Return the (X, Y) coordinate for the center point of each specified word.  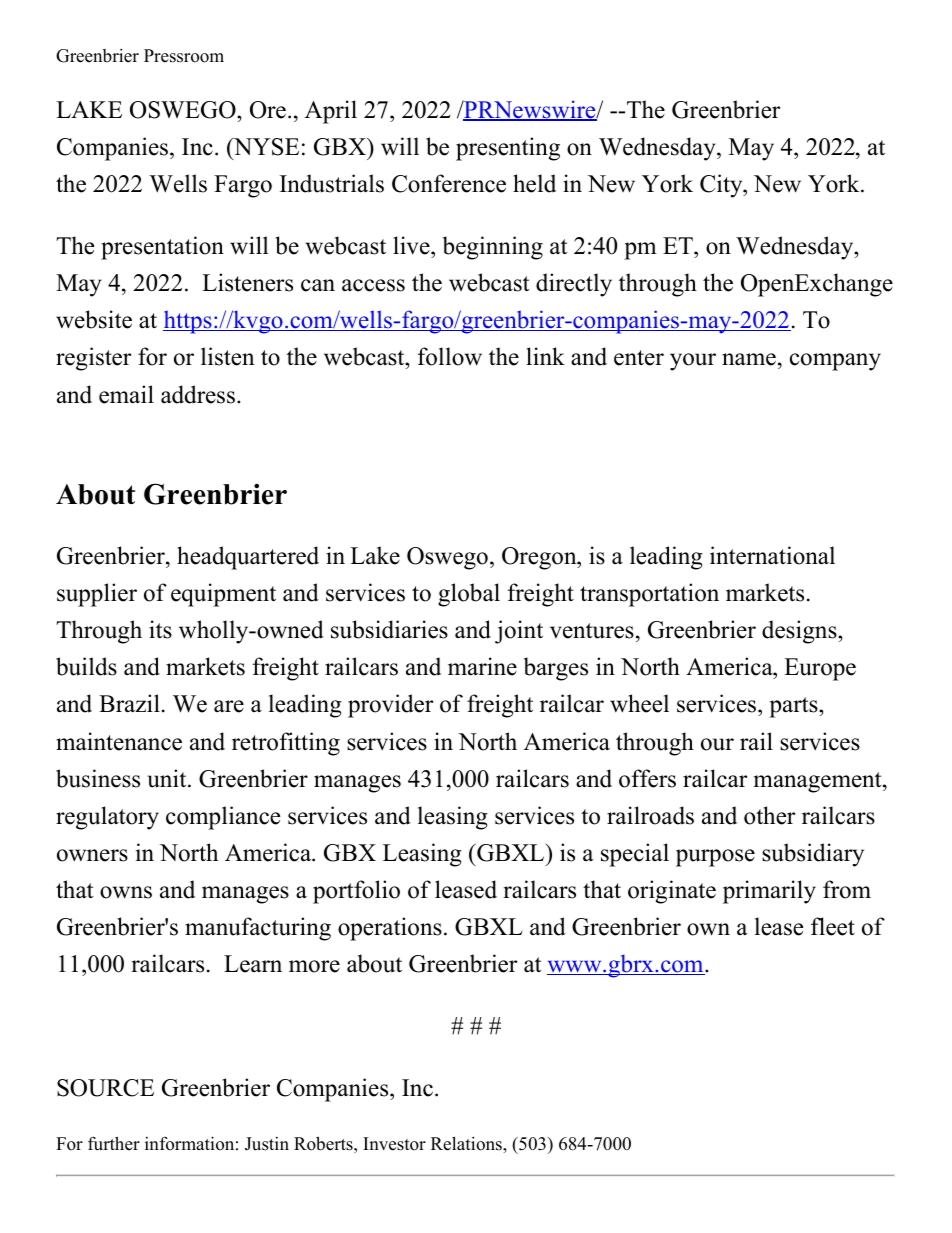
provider (390, 706)
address (198, 394)
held (534, 183)
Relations (467, 1143)
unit (168, 778)
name (749, 359)
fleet (833, 926)
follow (450, 356)
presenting (508, 149)
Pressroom (184, 56)
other (769, 815)
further (114, 1143)
